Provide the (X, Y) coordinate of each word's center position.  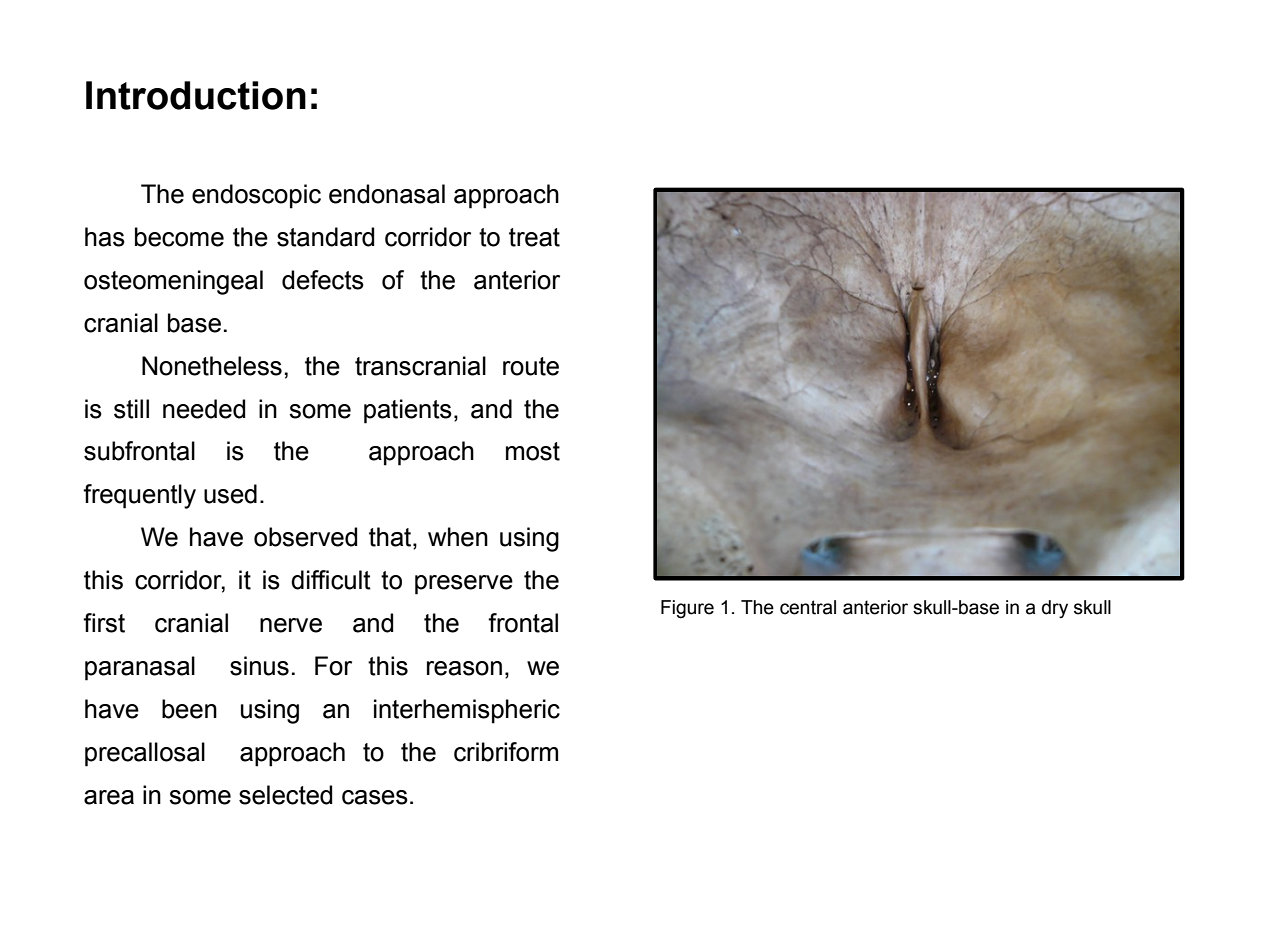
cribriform (506, 752)
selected (285, 795)
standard (325, 237)
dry (1055, 609)
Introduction (196, 95)
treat (534, 237)
